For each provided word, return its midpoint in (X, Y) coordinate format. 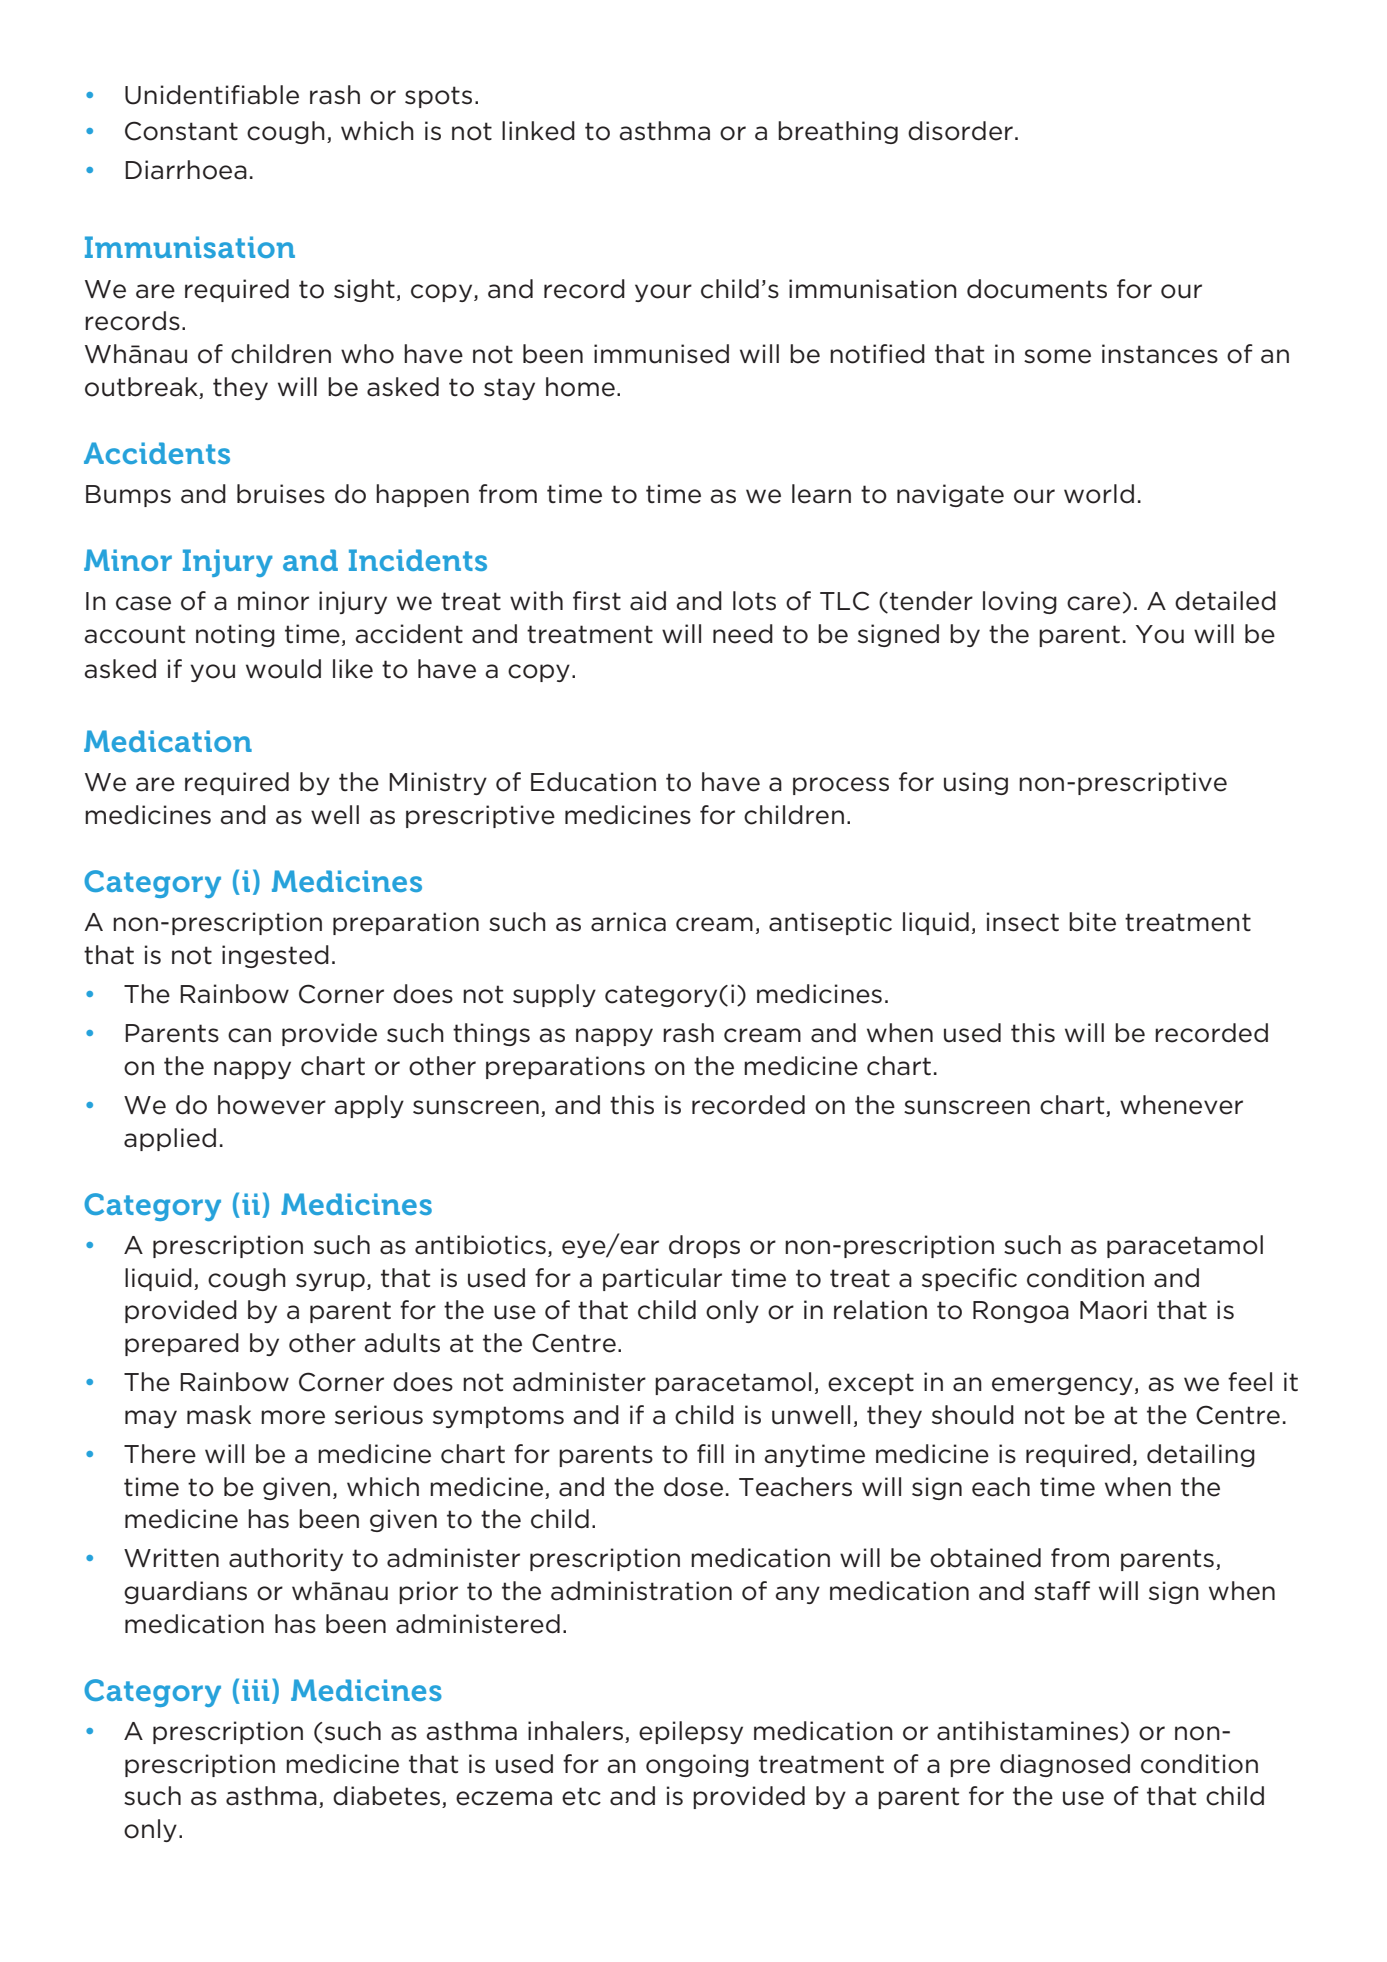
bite (1092, 922)
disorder (960, 131)
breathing (838, 132)
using (976, 783)
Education (593, 782)
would (283, 669)
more (293, 1417)
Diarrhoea (186, 170)
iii (255, 1690)
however (272, 1105)
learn (821, 494)
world (1099, 494)
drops (704, 1246)
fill (710, 1453)
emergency (1062, 1386)
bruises (281, 494)
